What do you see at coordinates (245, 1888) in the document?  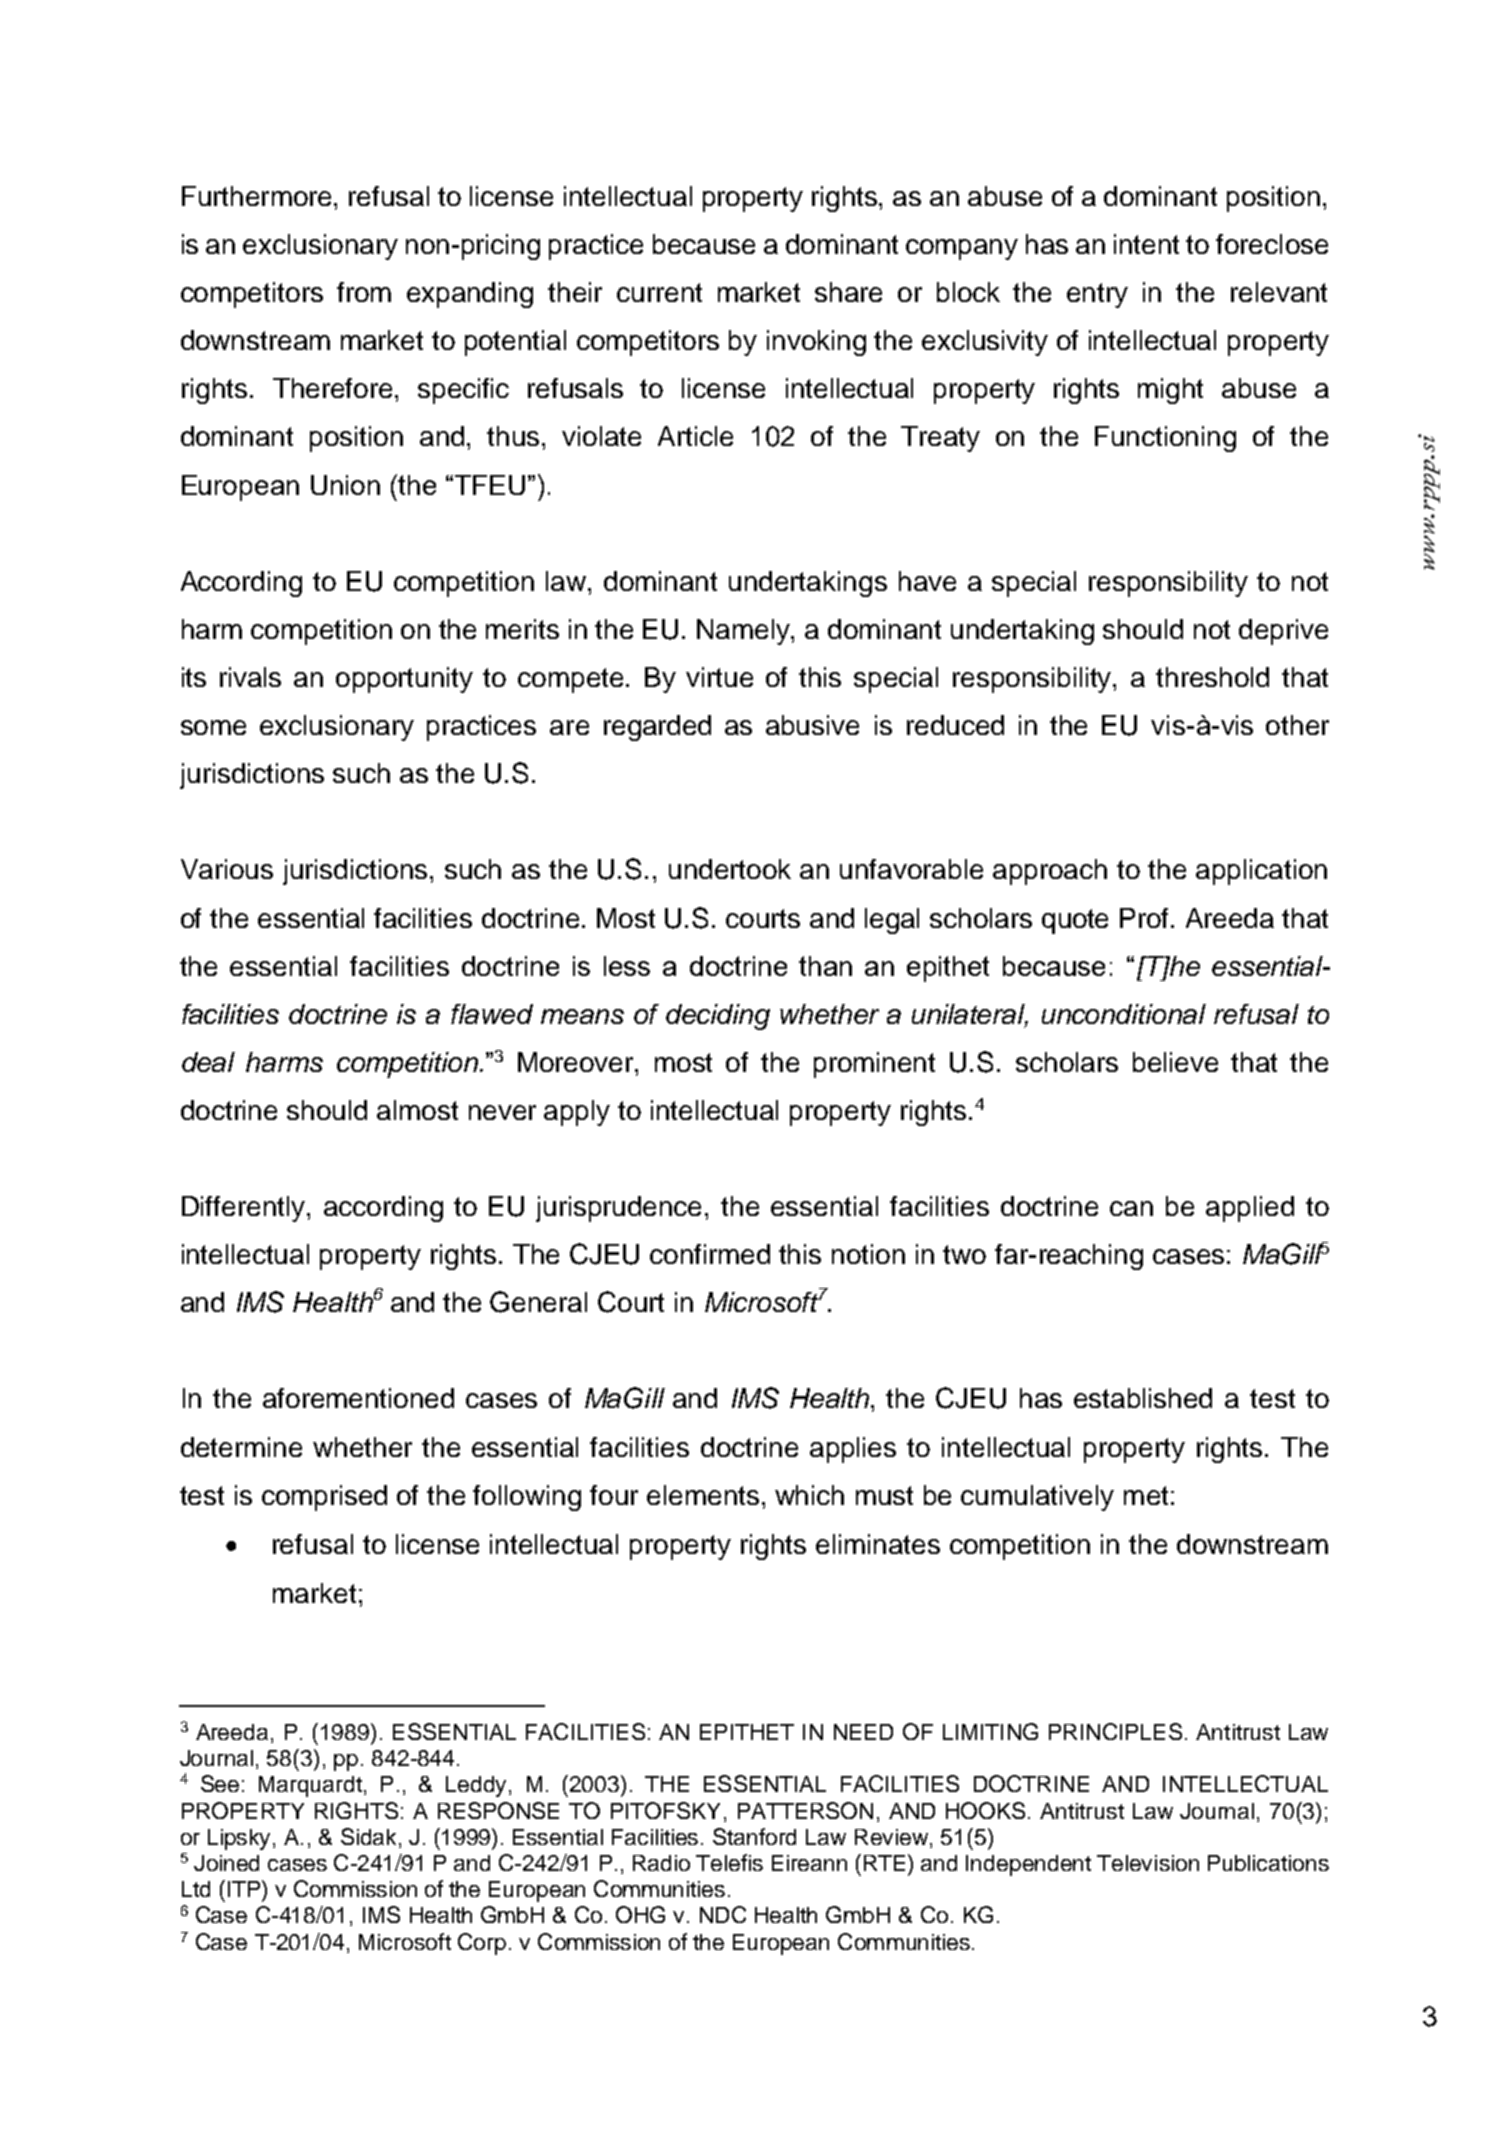 I see `ITP` at bounding box center [245, 1888].
